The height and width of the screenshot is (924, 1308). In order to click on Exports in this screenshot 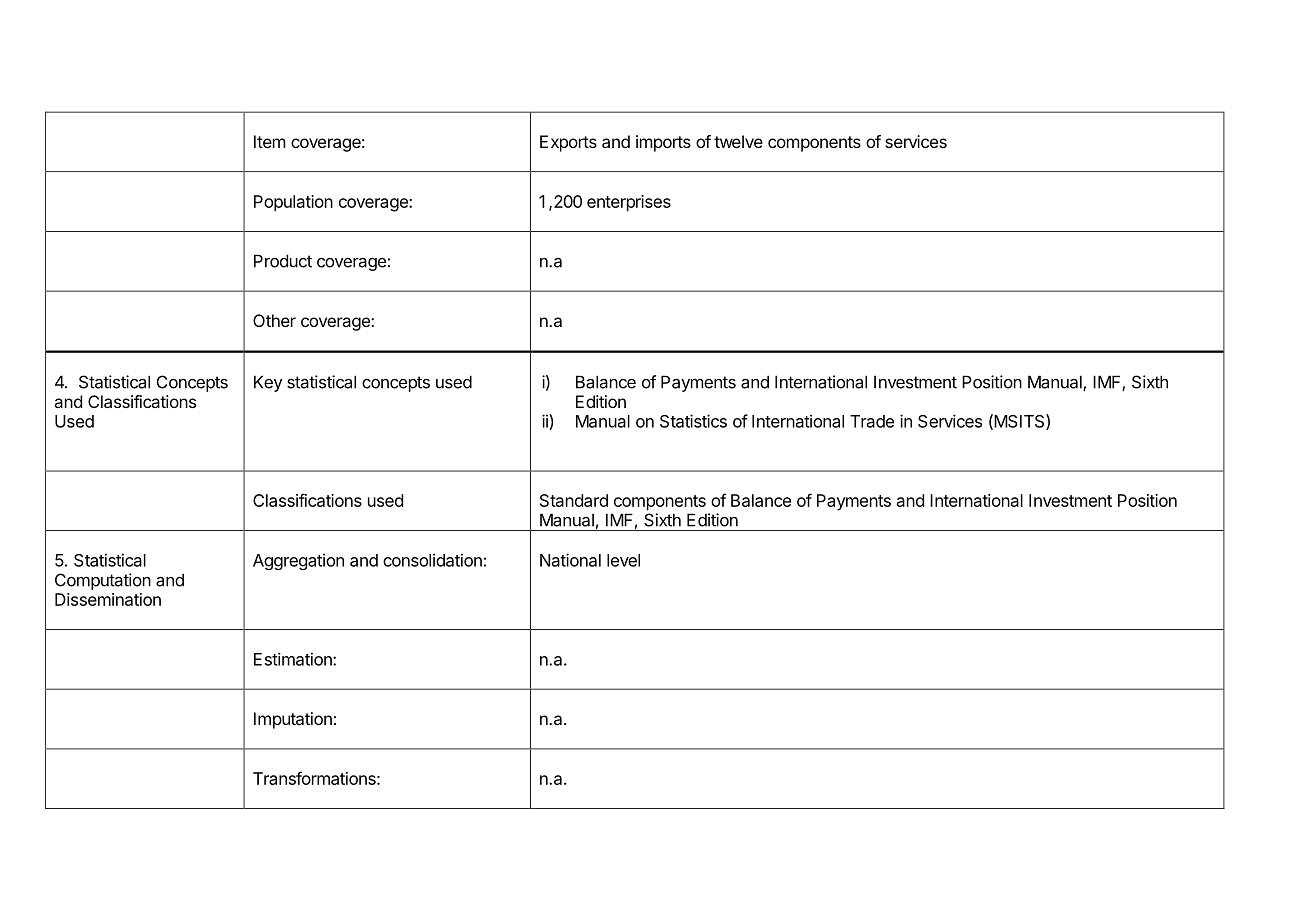, I will do `click(568, 143)`.
